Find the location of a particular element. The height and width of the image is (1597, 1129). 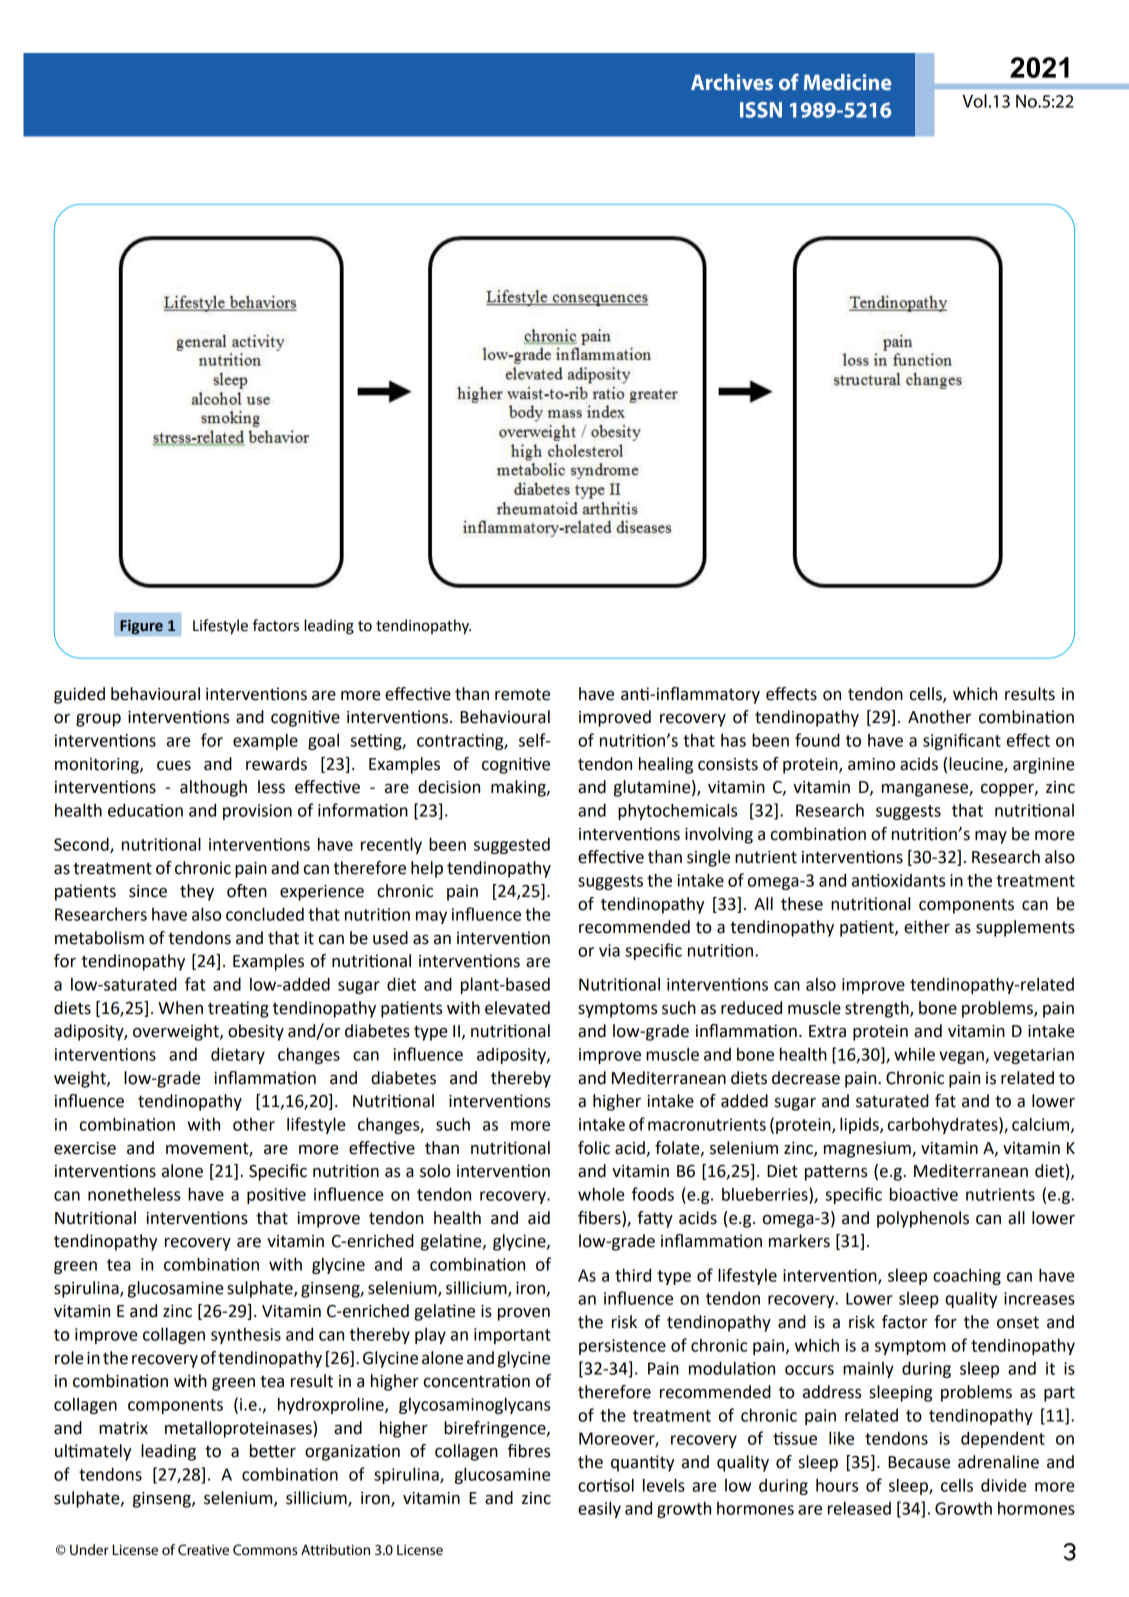

leucine is located at coordinates (977, 764).
